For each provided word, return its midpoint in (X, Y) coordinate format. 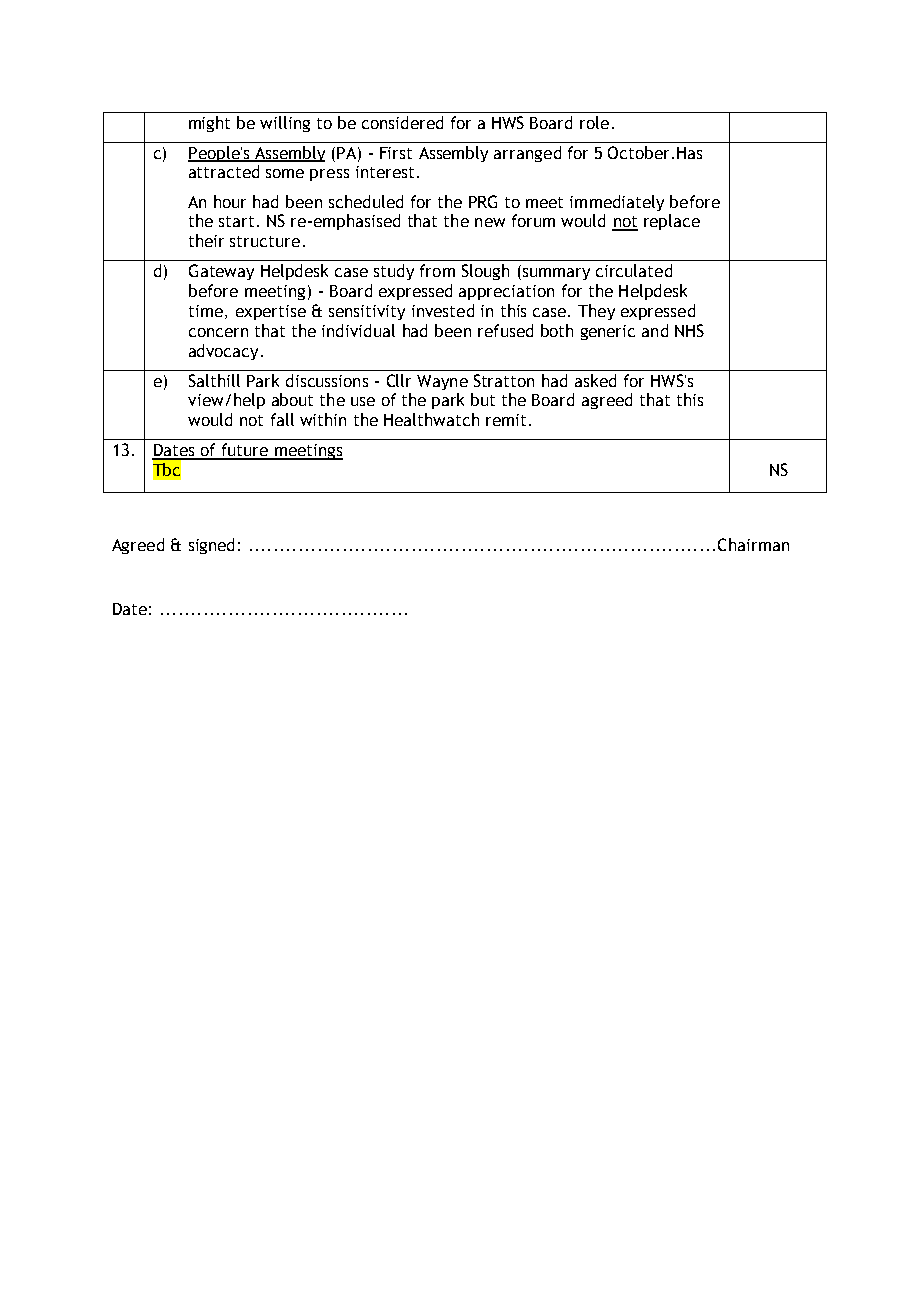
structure (265, 241)
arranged (527, 154)
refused (505, 330)
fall (282, 419)
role (594, 122)
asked (595, 380)
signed (211, 546)
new (490, 222)
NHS (689, 330)
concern (218, 332)
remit (508, 420)
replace (672, 222)
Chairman (753, 544)
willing (285, 124)
